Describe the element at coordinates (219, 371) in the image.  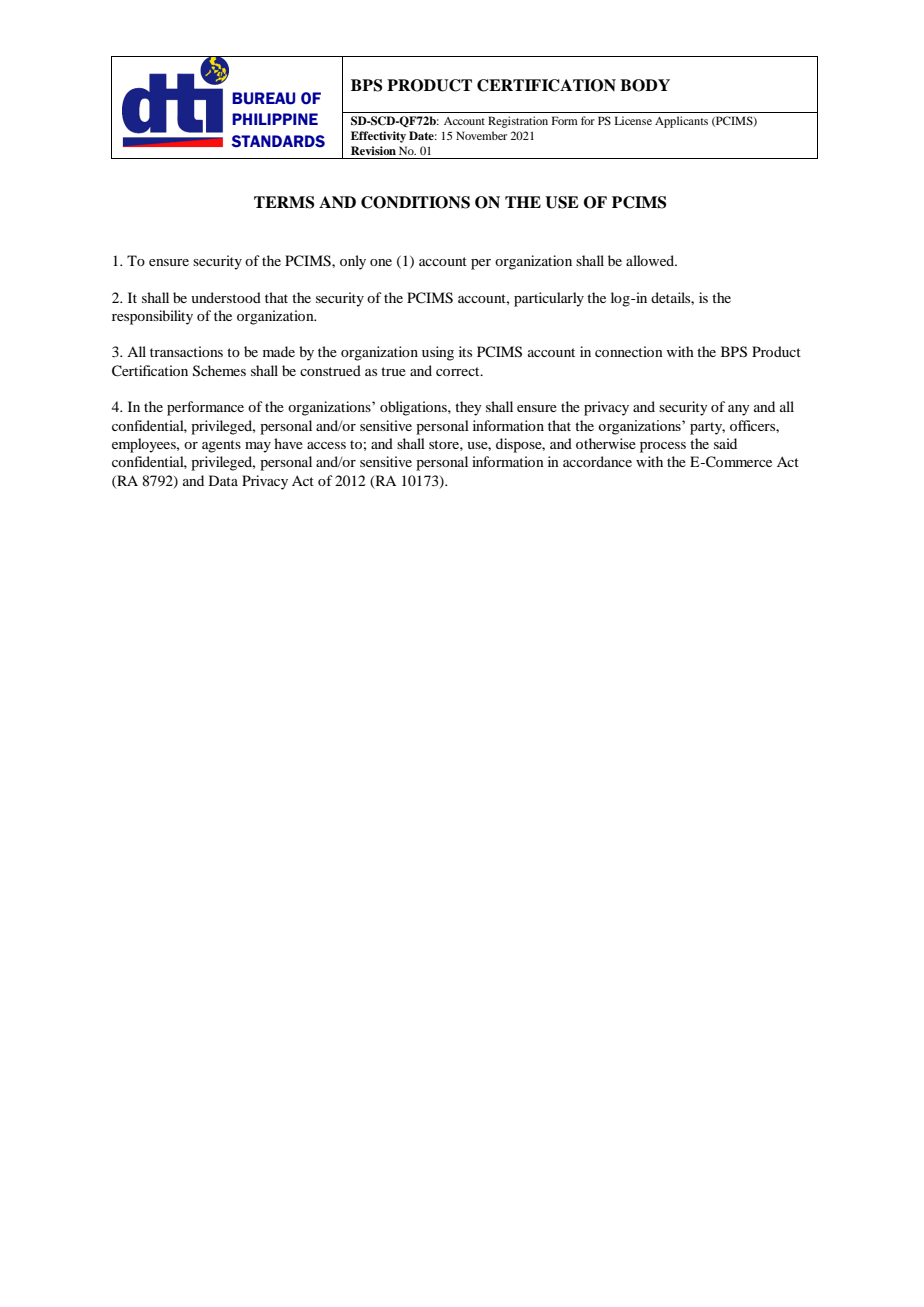
I see `Schemes` at that location.
